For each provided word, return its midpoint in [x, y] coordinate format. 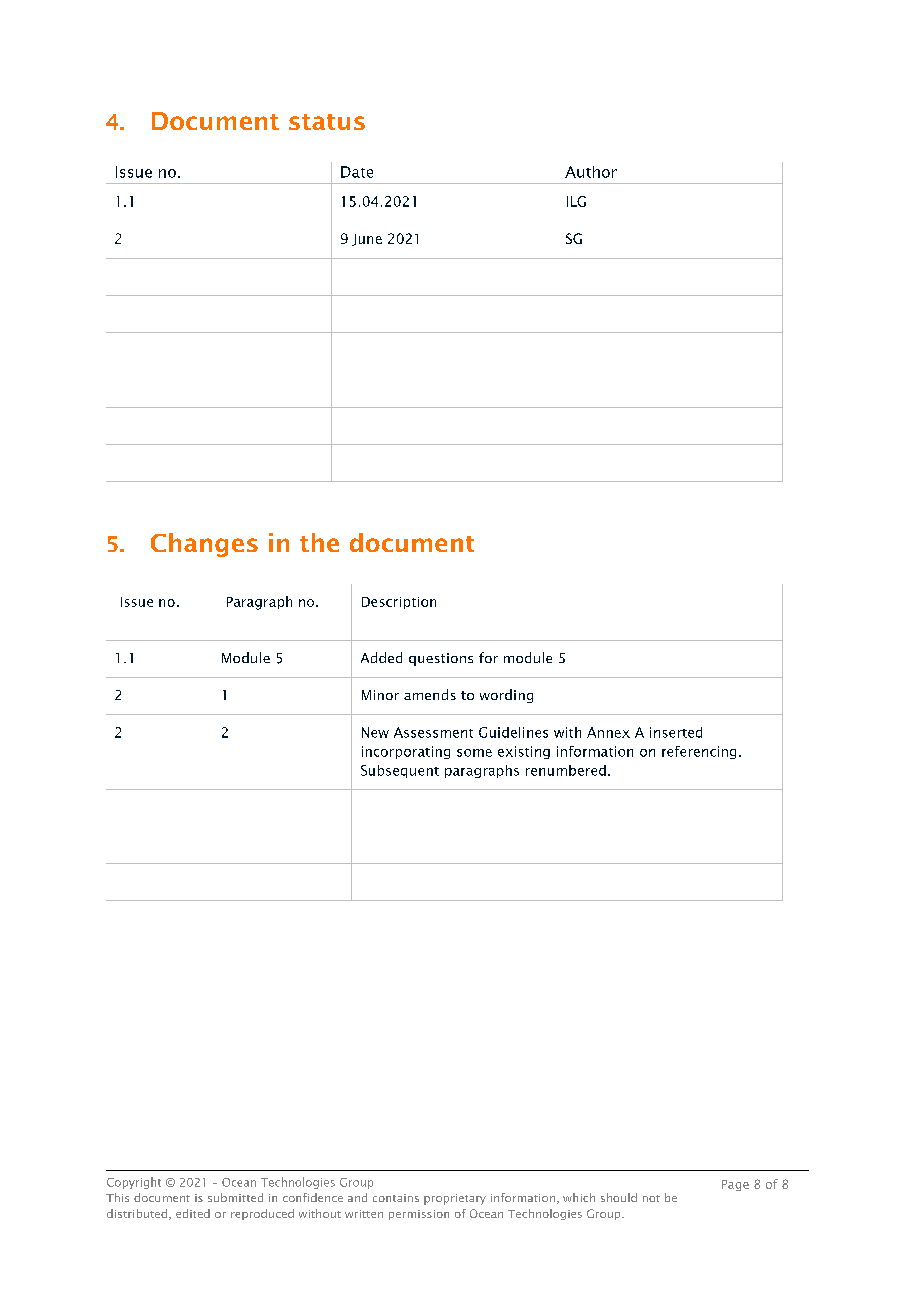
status [327, 122]
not [651, 1198]
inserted [676, 732]
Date [357, 172]
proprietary [455, 1199]
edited [193, 1213]
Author [591, 172]
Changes [204, 545]
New [375, 732]
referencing [699, 752]
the [319, 542]
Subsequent [400, 771]
